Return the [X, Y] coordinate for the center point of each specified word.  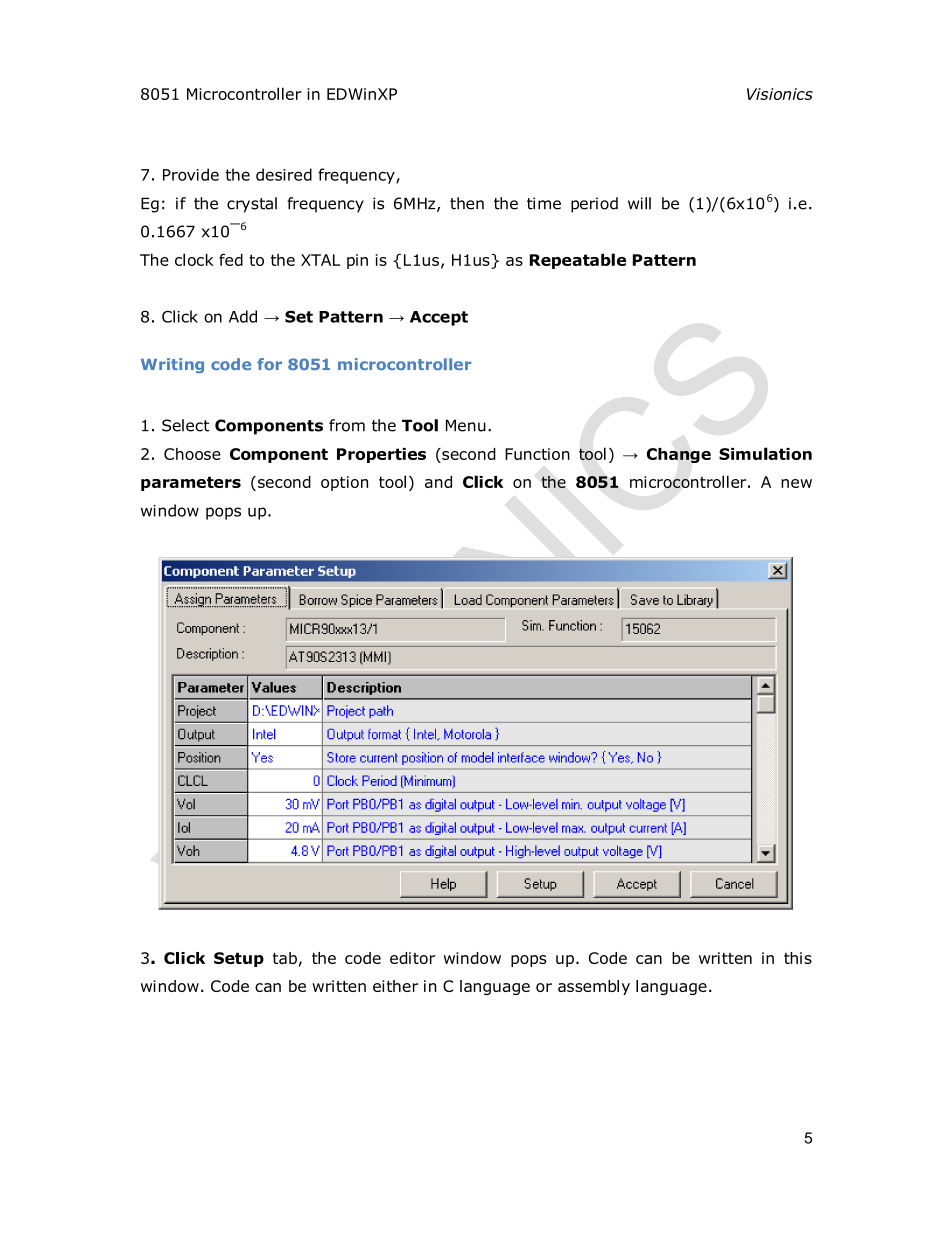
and [438, 482]
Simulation [765, 453]
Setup [239, 959]
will [639, 203]
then [467, 203]
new [796, 483]
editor [413, 958]
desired [284, 174]
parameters [191, 483]
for [269, 364]
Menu [466, 425]
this [798, 958]
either [395, 986]
